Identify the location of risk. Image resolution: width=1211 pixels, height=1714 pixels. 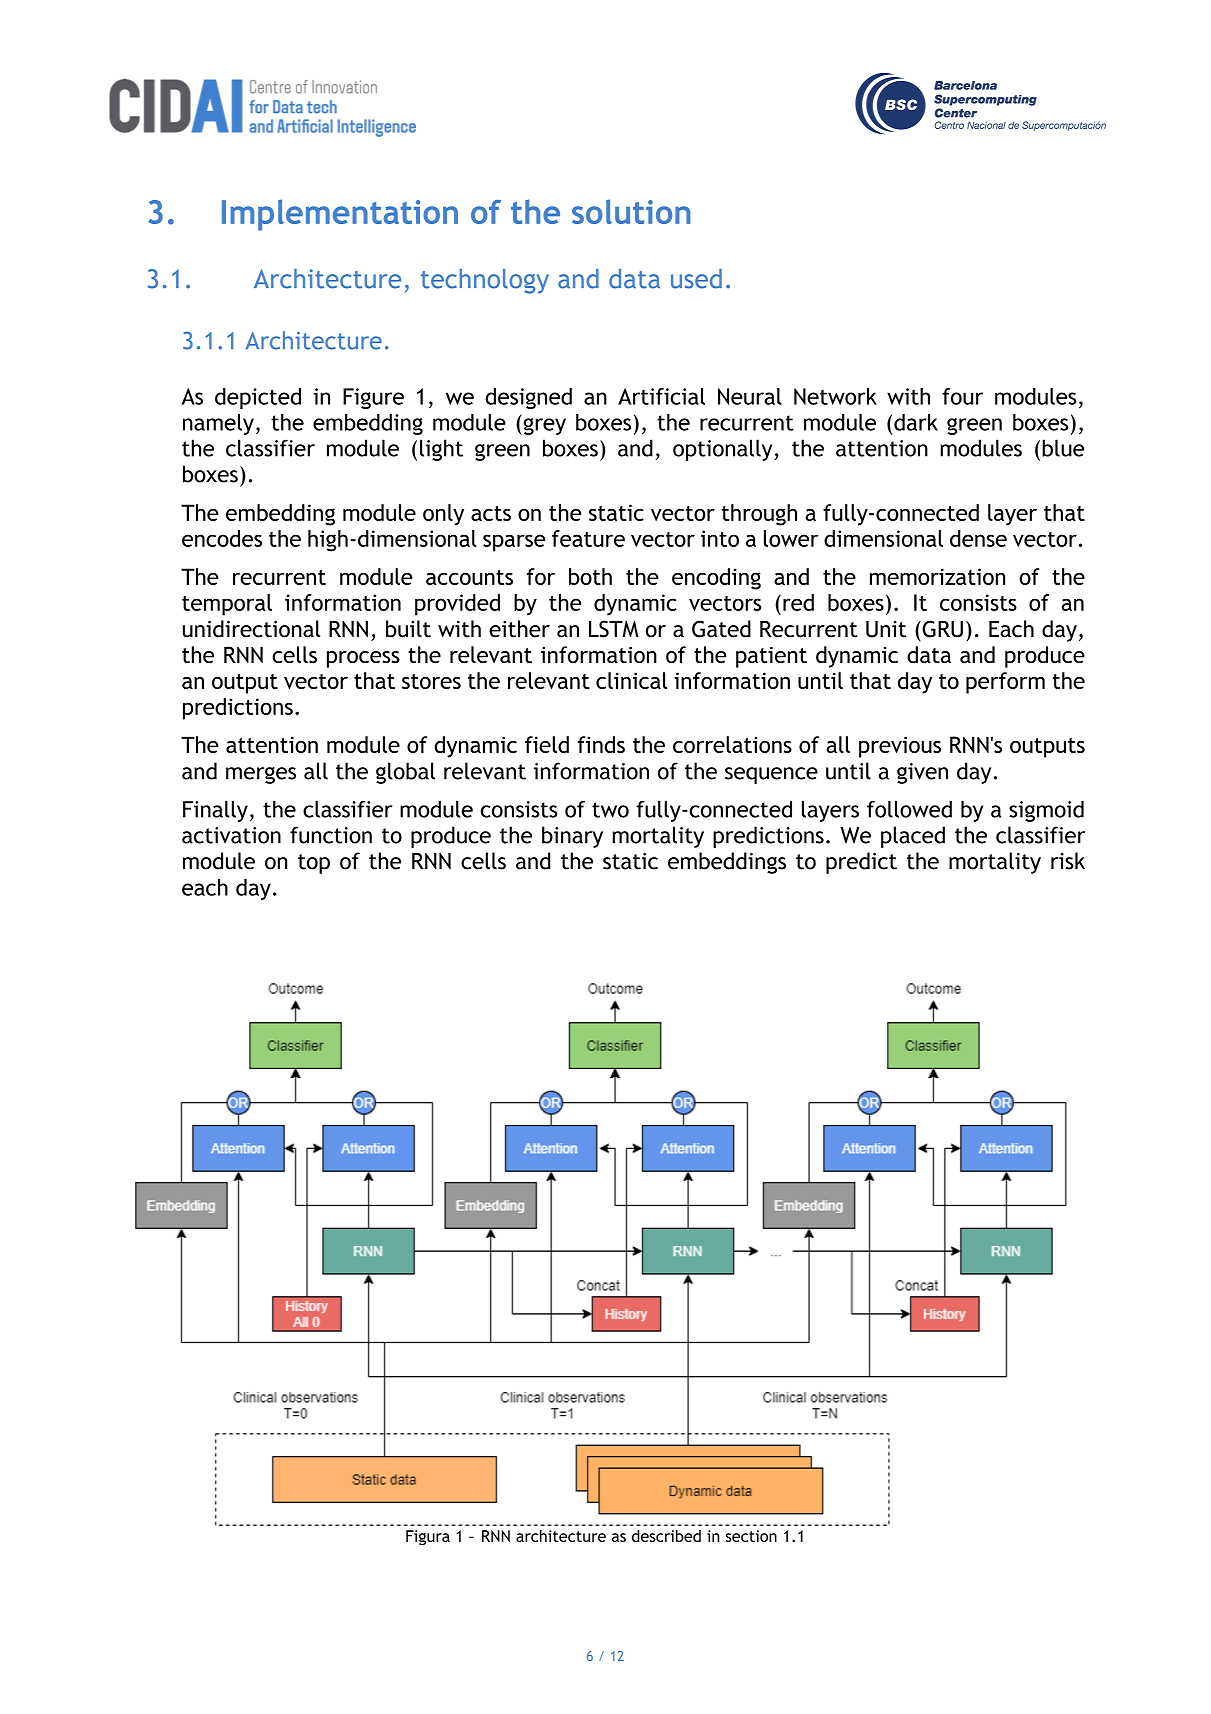
(1068, 861).
